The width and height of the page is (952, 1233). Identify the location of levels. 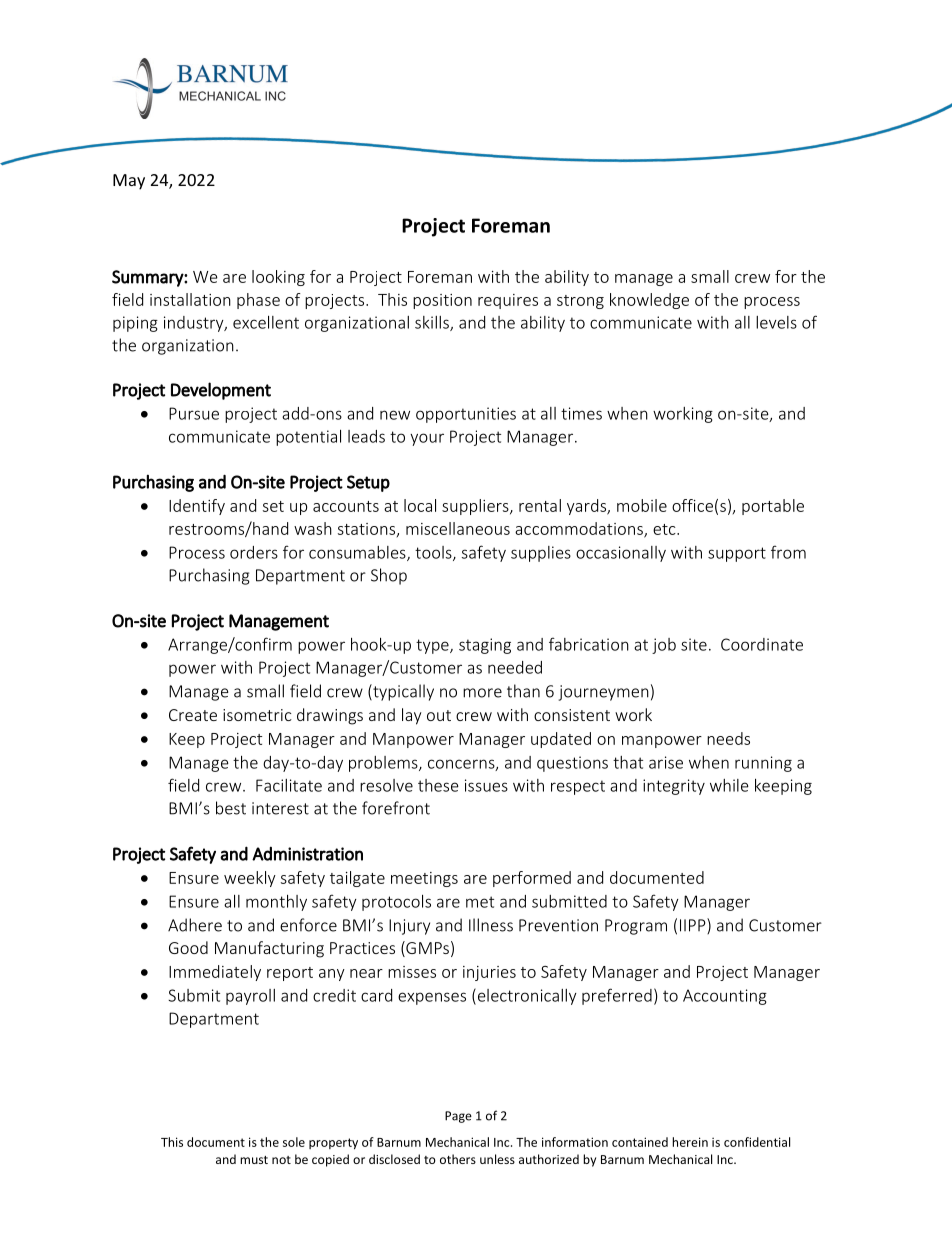
(776, 322).
